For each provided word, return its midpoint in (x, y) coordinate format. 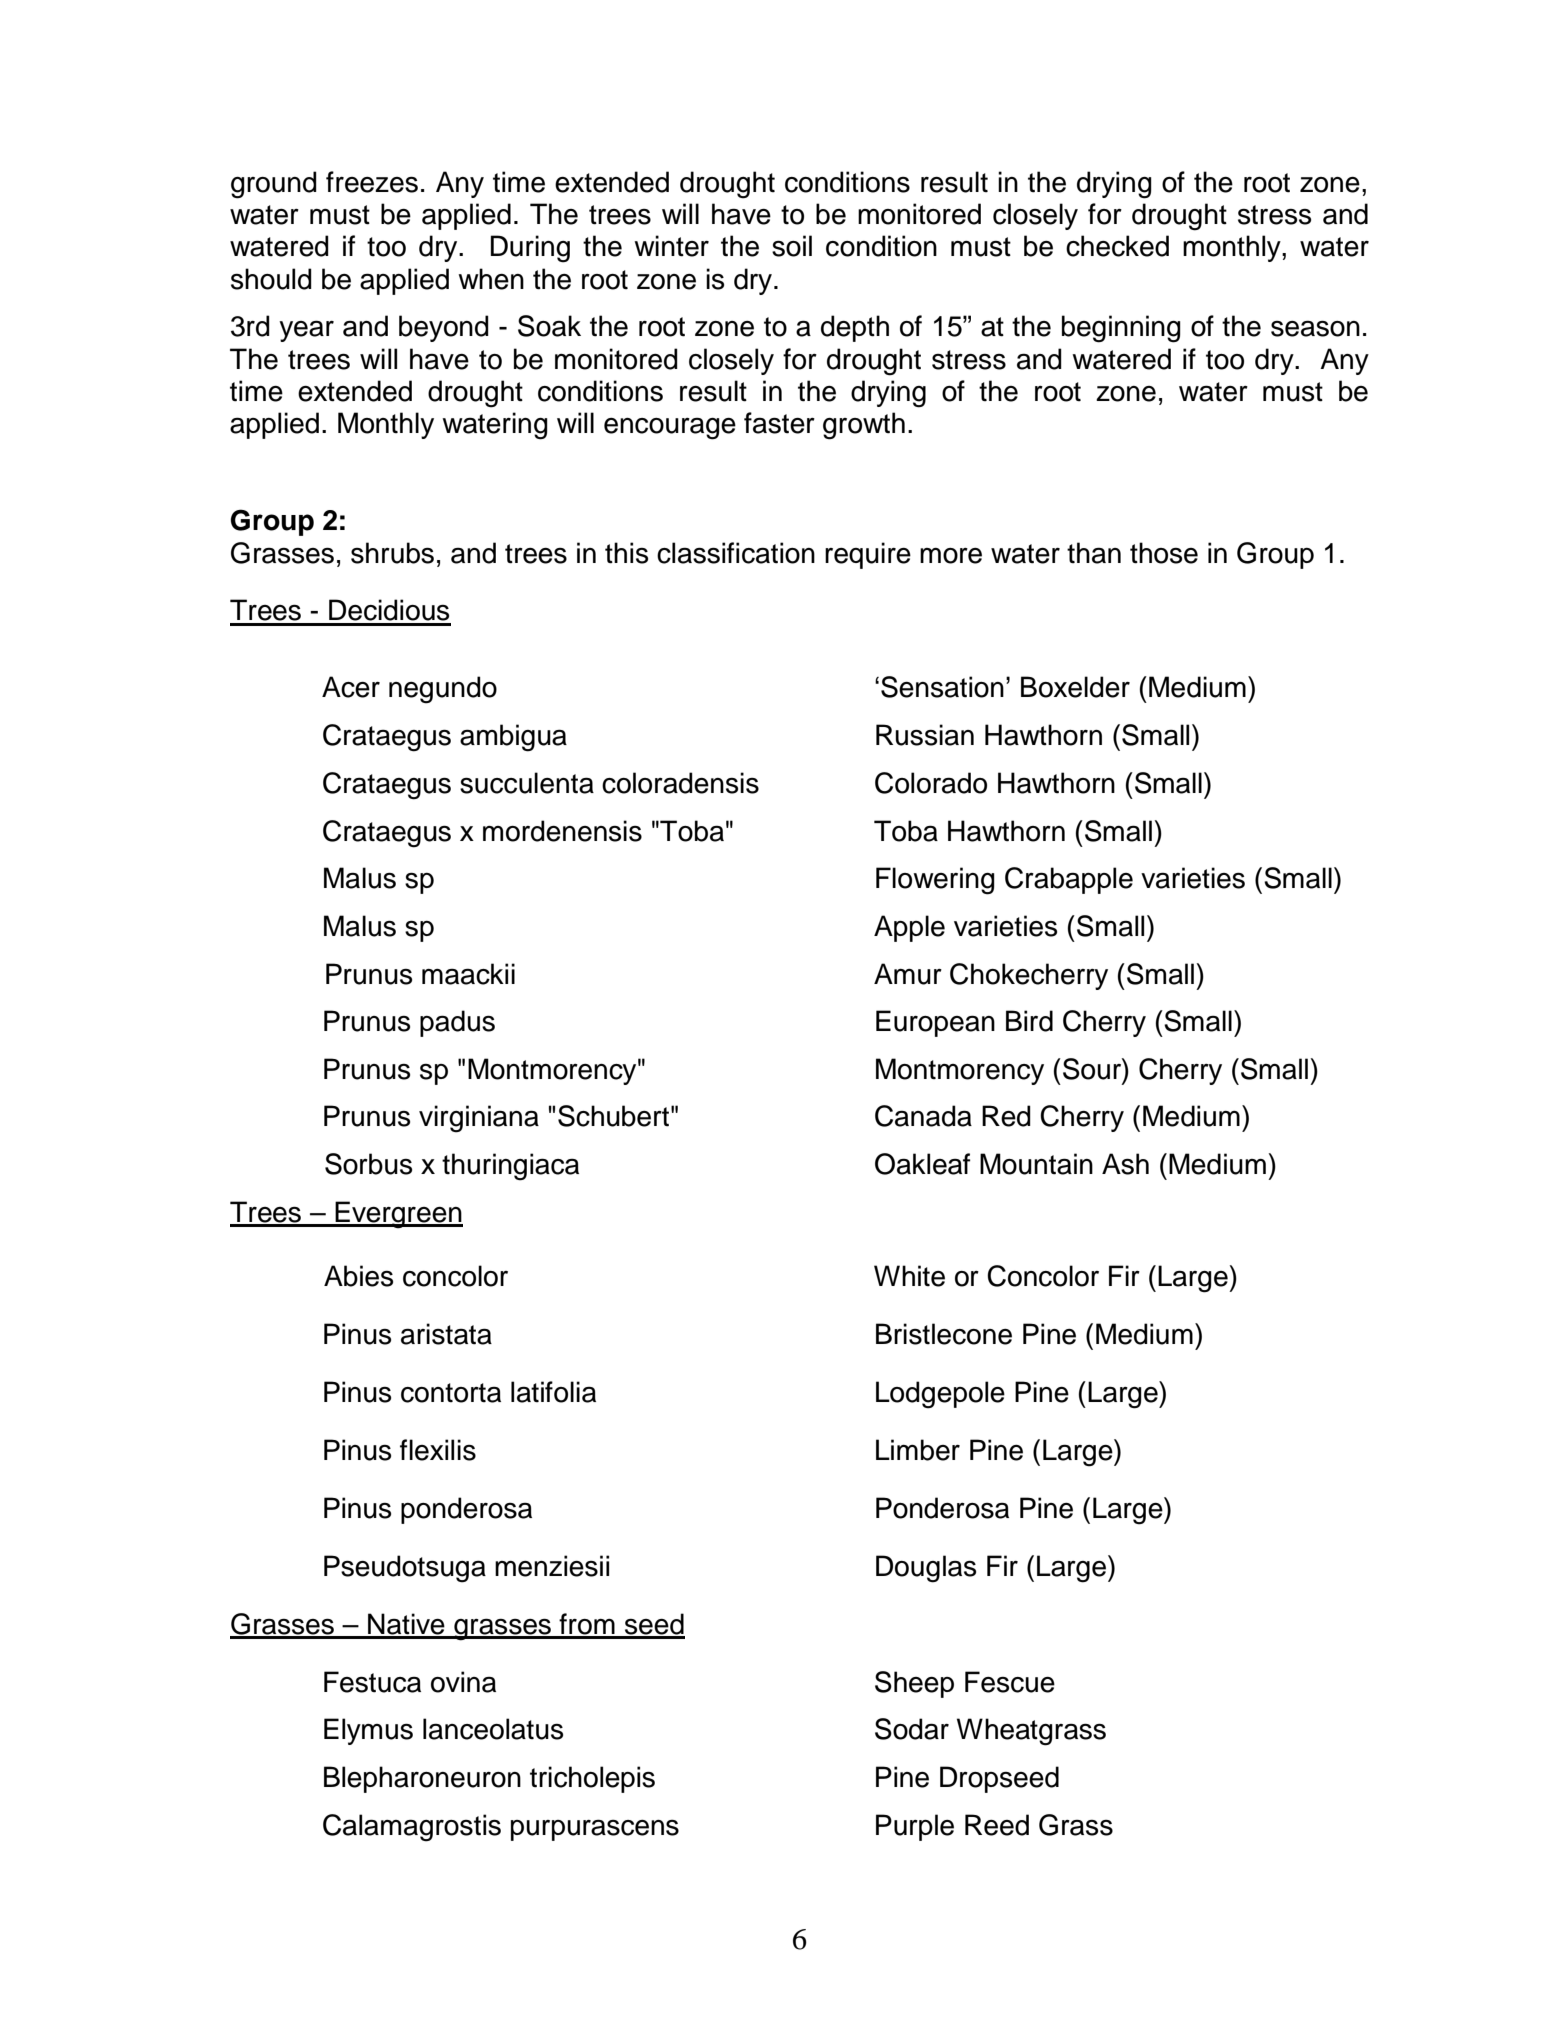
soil (792, 246)
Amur (908, 974)
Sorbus (368, 1164)
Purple (915, 1827)
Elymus (368, 1731)
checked (1117, 246)
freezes (372, 182)
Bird (1029, 1021)
